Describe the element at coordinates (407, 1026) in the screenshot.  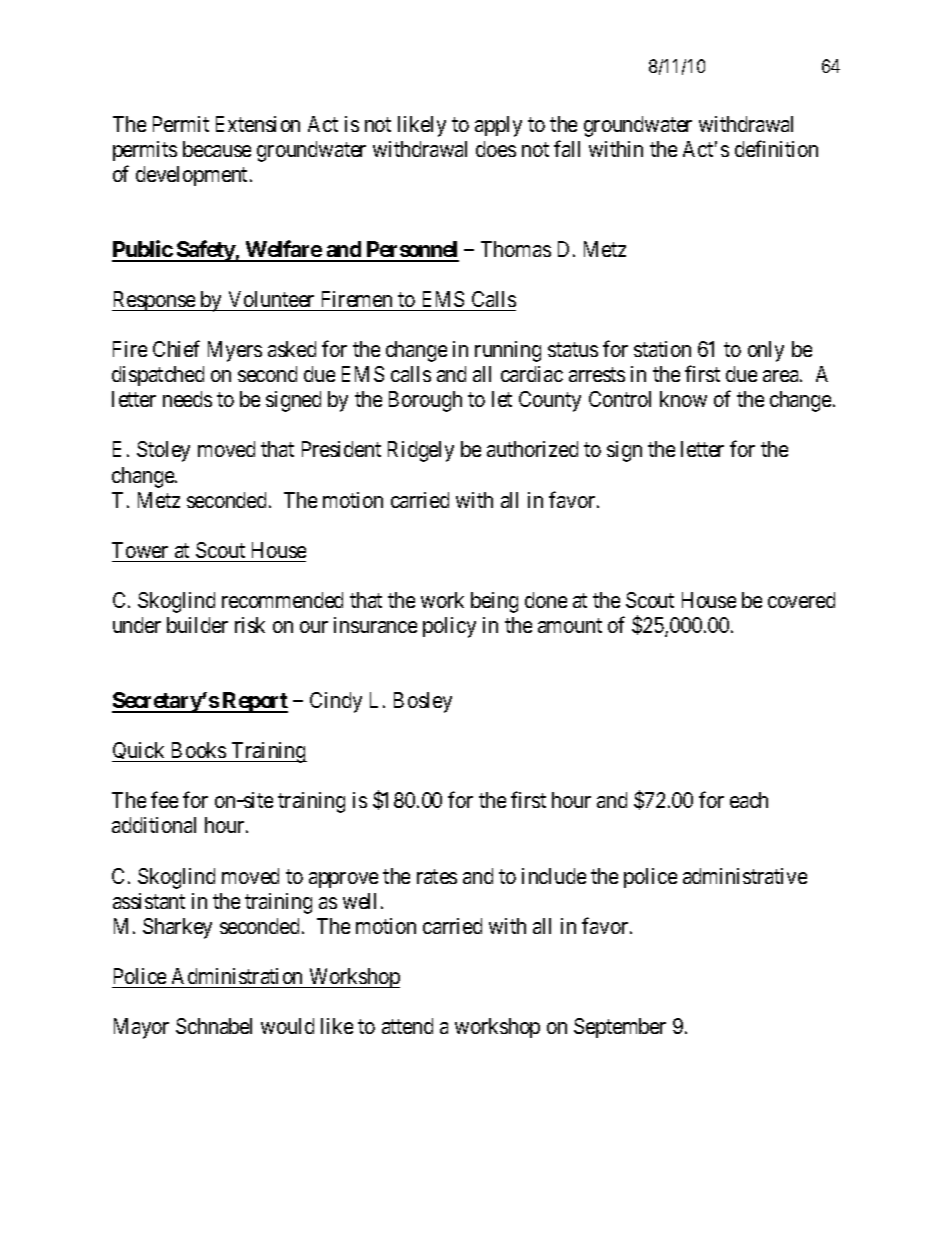
I see `attend` at that location.
